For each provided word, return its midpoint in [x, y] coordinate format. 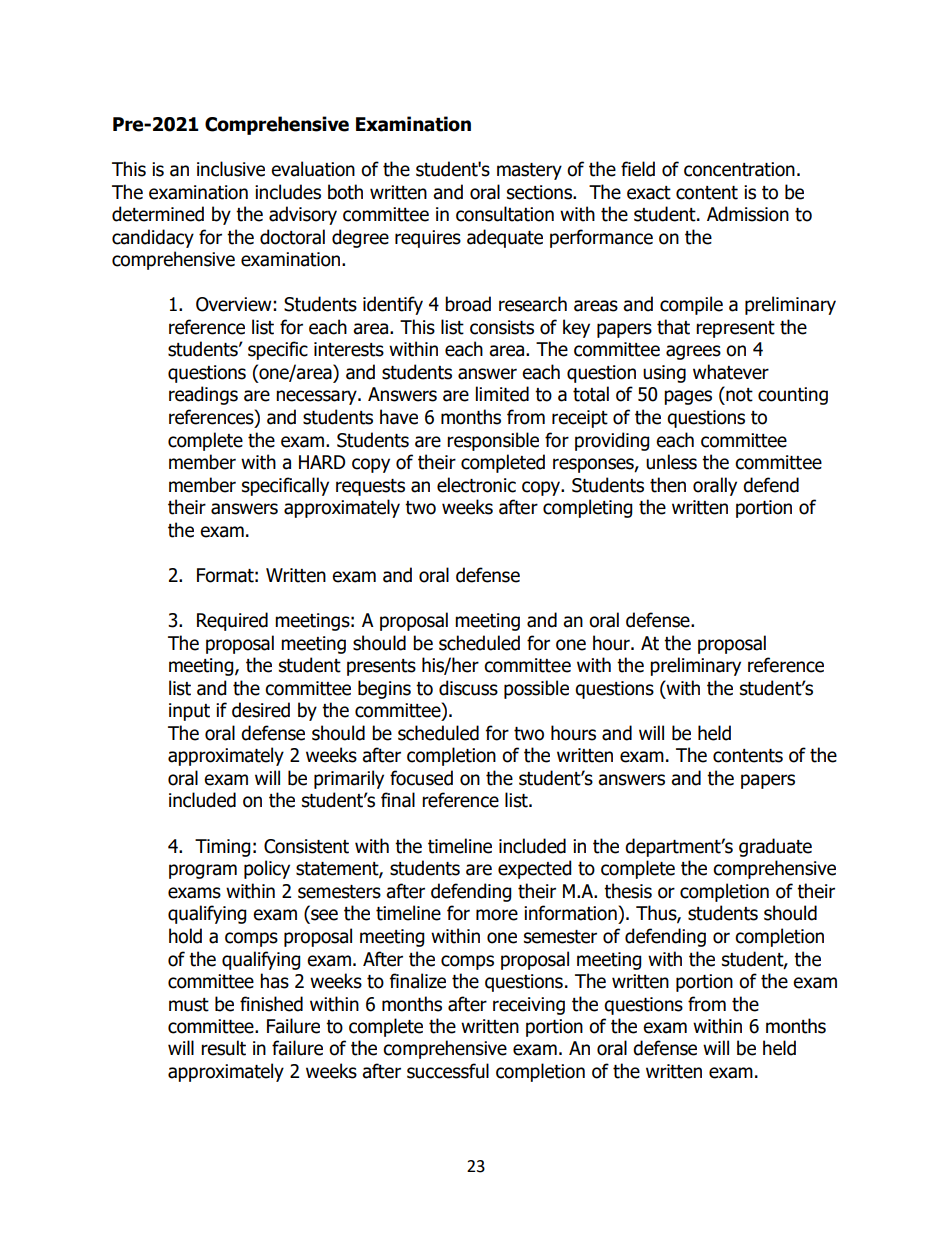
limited [502, 394]
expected [535, 869]
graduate [775, 847]
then [668, 485]
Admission [748, 214]
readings [203, 395]
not [738, 394]
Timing [223, 848]
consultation [505, 214]
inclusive [231, 169]
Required [232, 621]
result [223, 1048]
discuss [468, 688]
